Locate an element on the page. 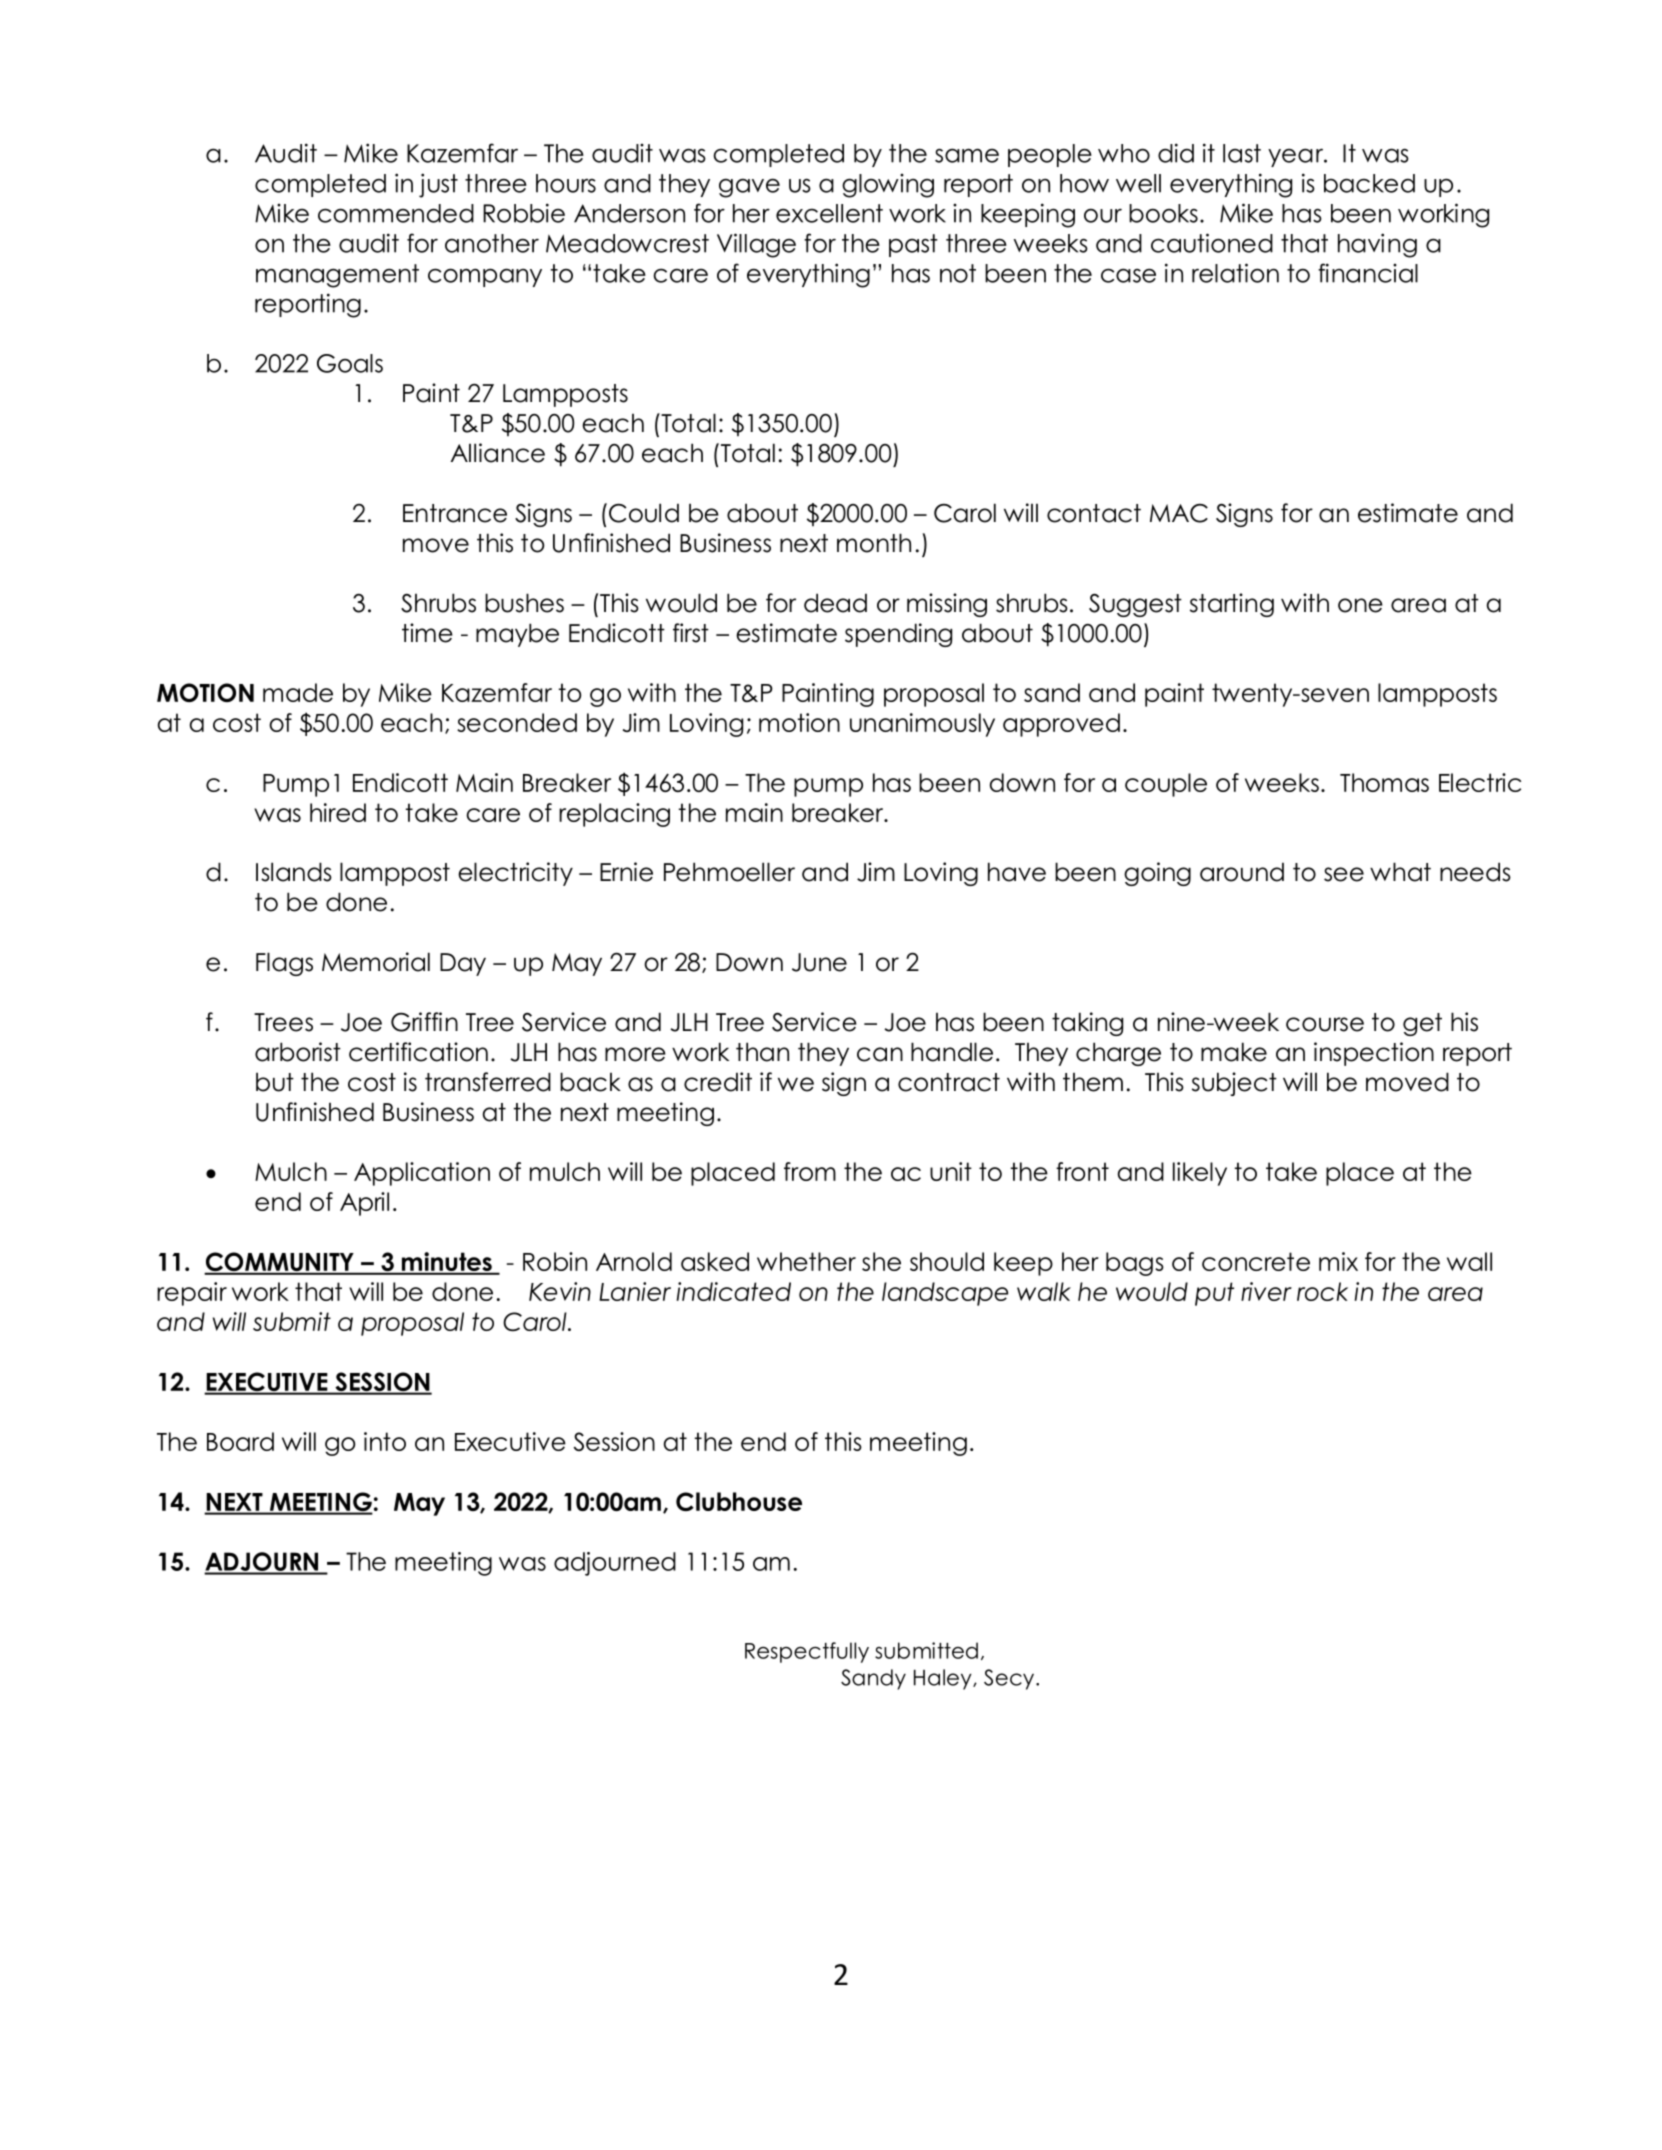 The width and height of the page is (1662, 2150). June is located at coordinates (819, 962).
